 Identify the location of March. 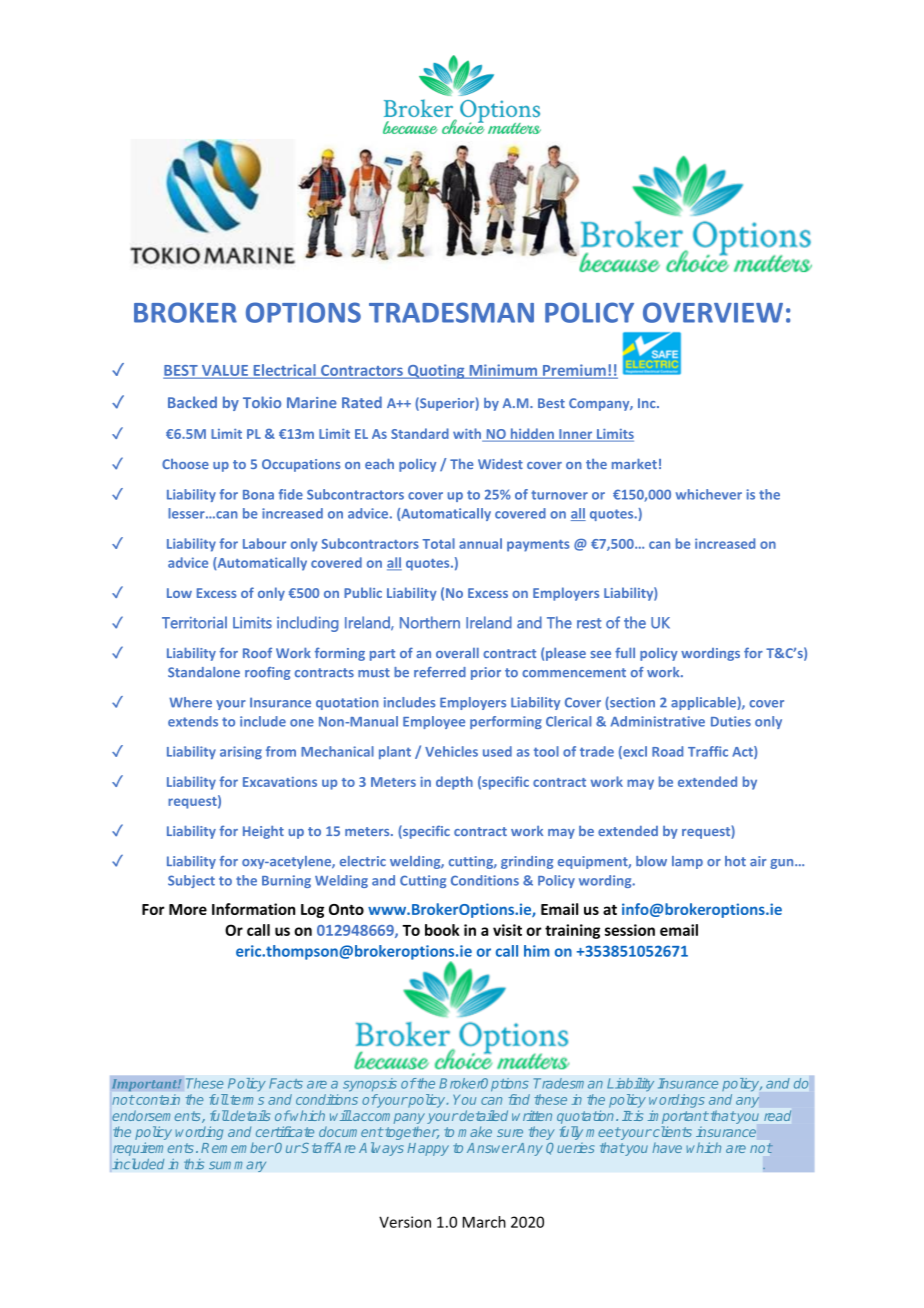
(484, 1222).
